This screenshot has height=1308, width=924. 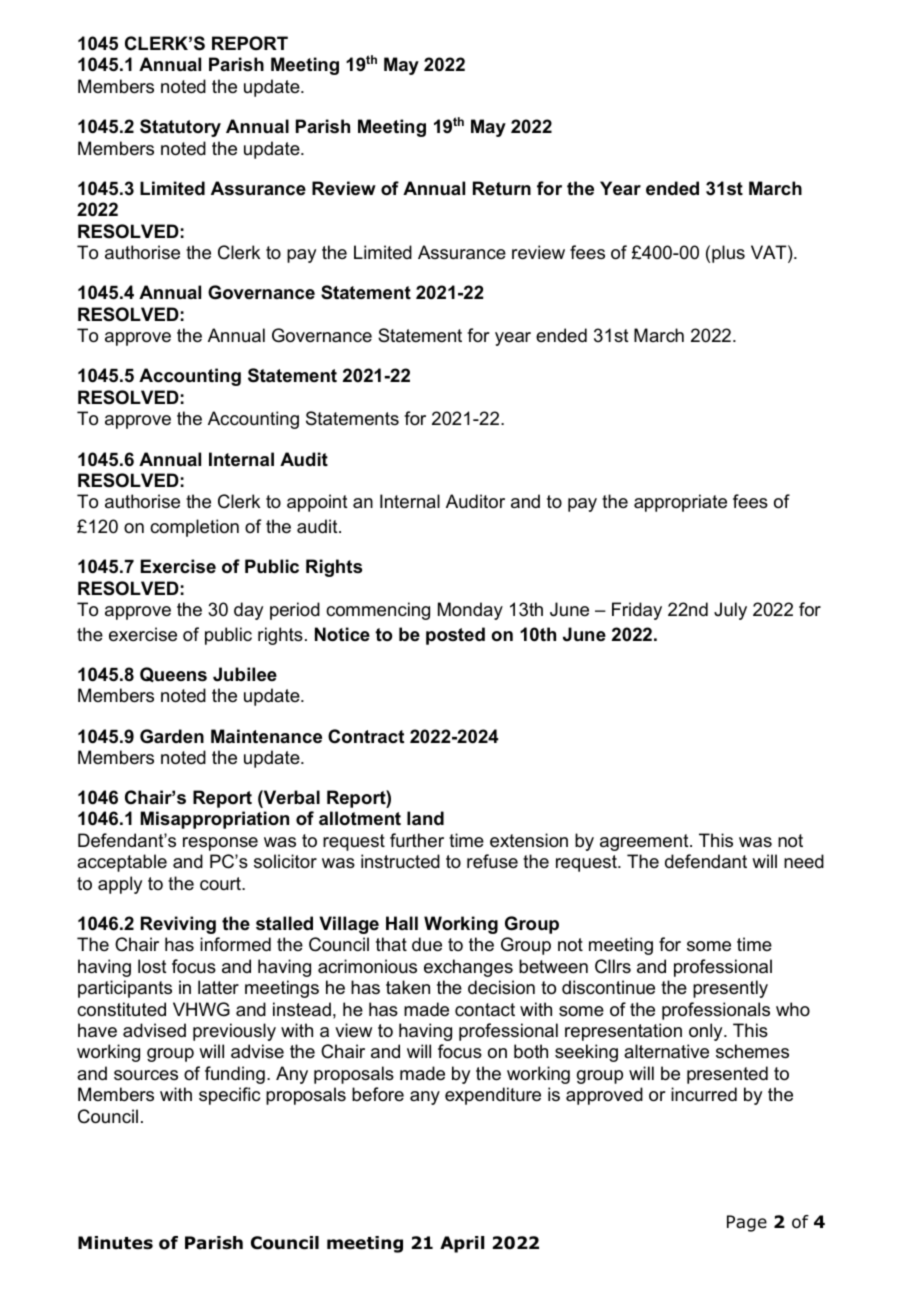 What do you see at coordinates (730, 989) in the screenshot?
I see `presently` at bounding box center [730, 989].
